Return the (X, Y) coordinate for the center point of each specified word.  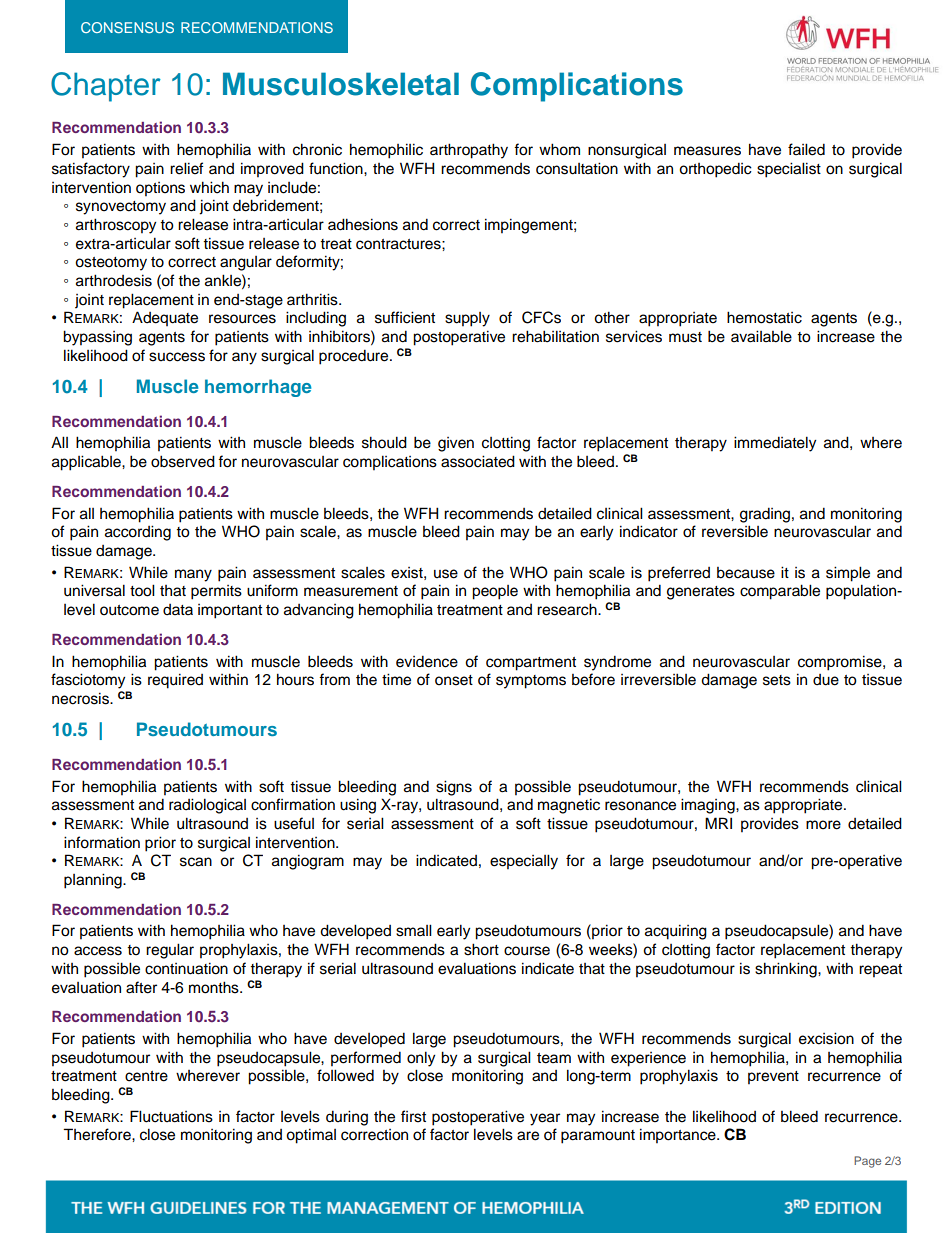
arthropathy (469, 151)
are (528, 1136)
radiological (207, 806)
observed (183, 461)
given (456, 444)
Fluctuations (171, 1116)
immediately (775, 444)
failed (806, 149)
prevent (773, 1078)
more (823, 825)
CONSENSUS (127, 27)
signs (454, 788)
